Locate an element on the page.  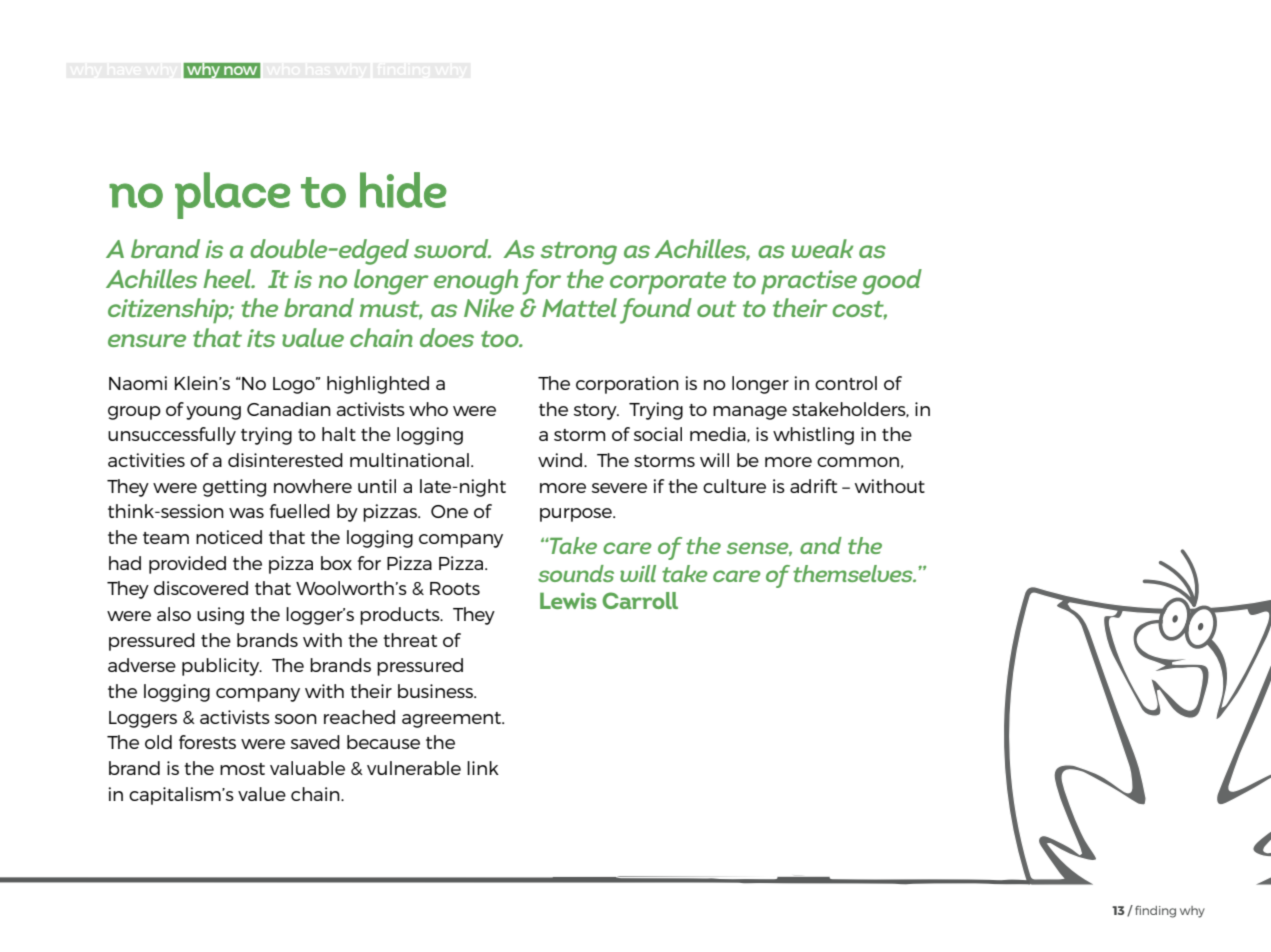
heel is located at coordinates (228, 278).
